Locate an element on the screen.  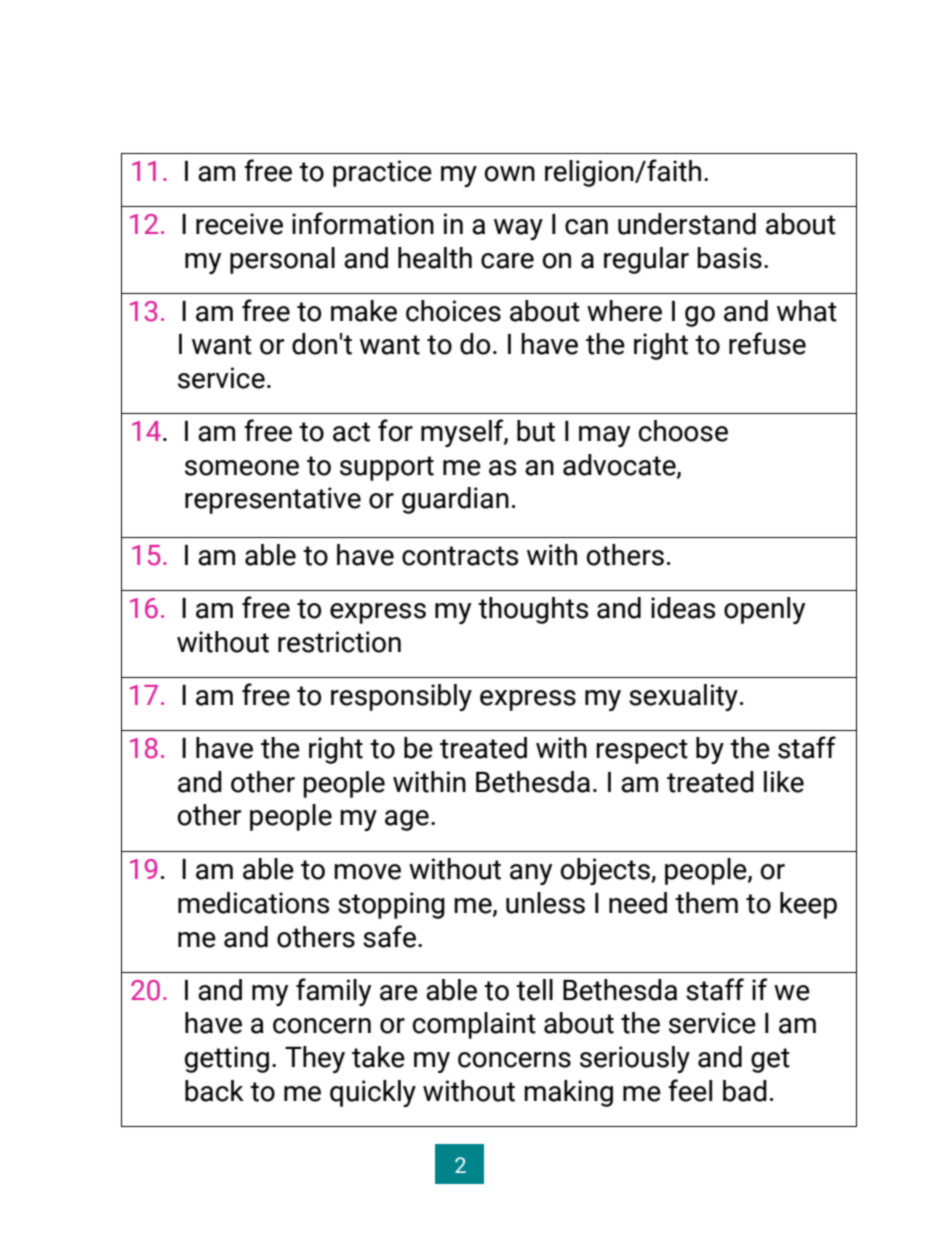
like is located at coordinates (784, 782).
